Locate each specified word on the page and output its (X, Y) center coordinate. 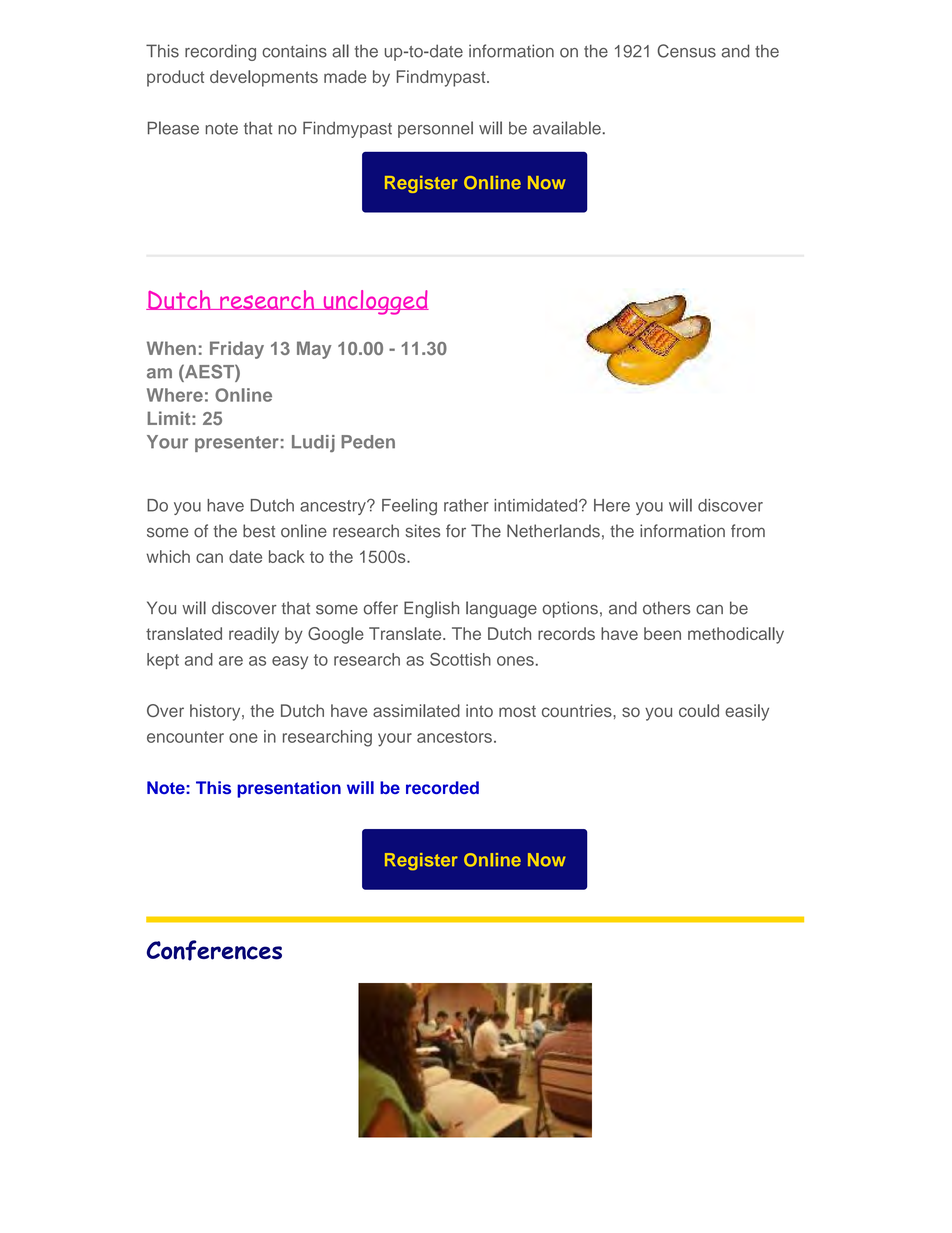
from (748, 531)
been (662, 633)
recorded (442, 787)
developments (264, 78)
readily (254, 635)
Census (686, 51)
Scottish (460, 659)
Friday (237, 350)
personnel (435, 129)
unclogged (375, 302)
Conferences (214, 950)
